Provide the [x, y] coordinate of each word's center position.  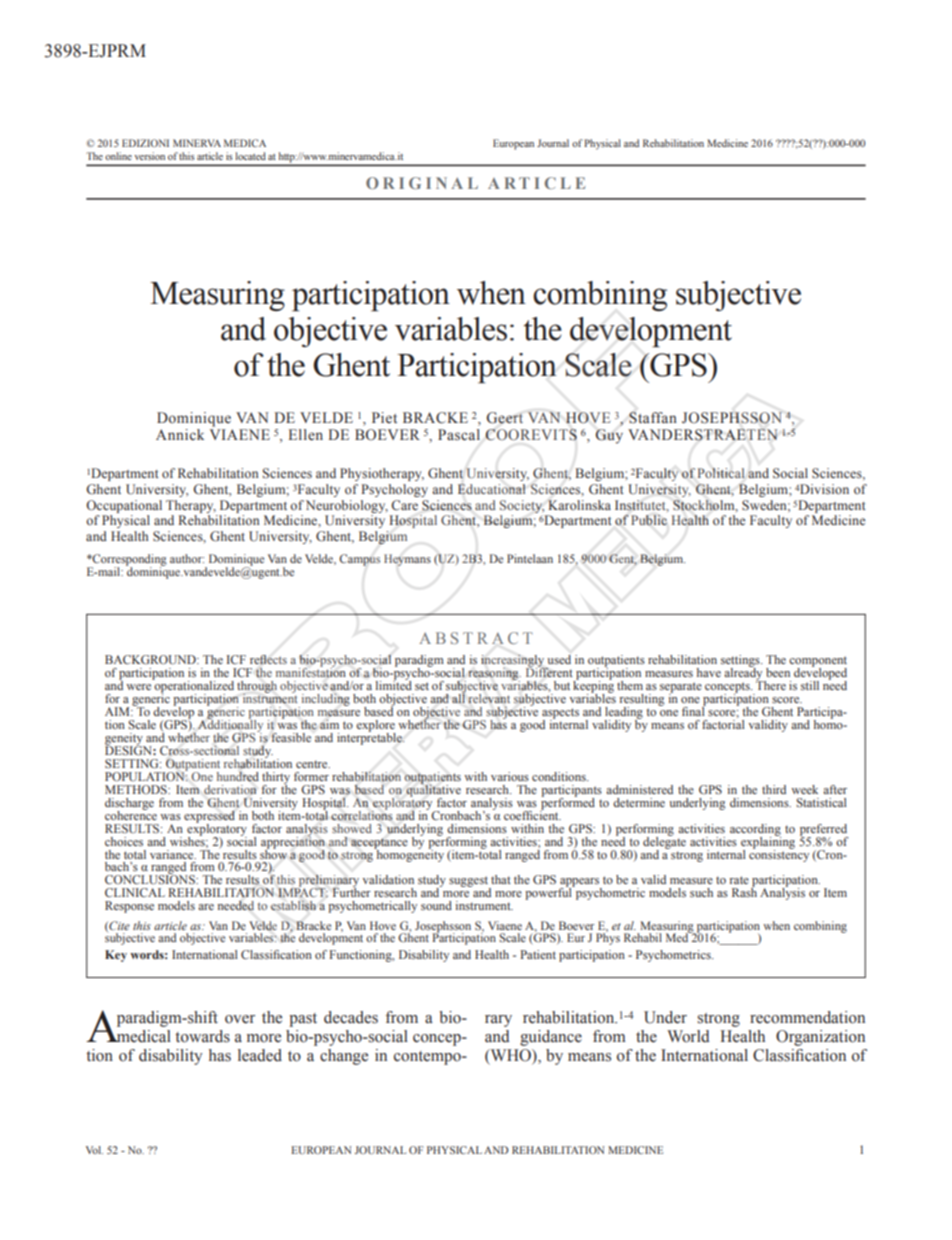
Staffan [653, 418]
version [149, 156]
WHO [510, 1056]
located [250, 156]
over [240, 1019]
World [688, 1036]
